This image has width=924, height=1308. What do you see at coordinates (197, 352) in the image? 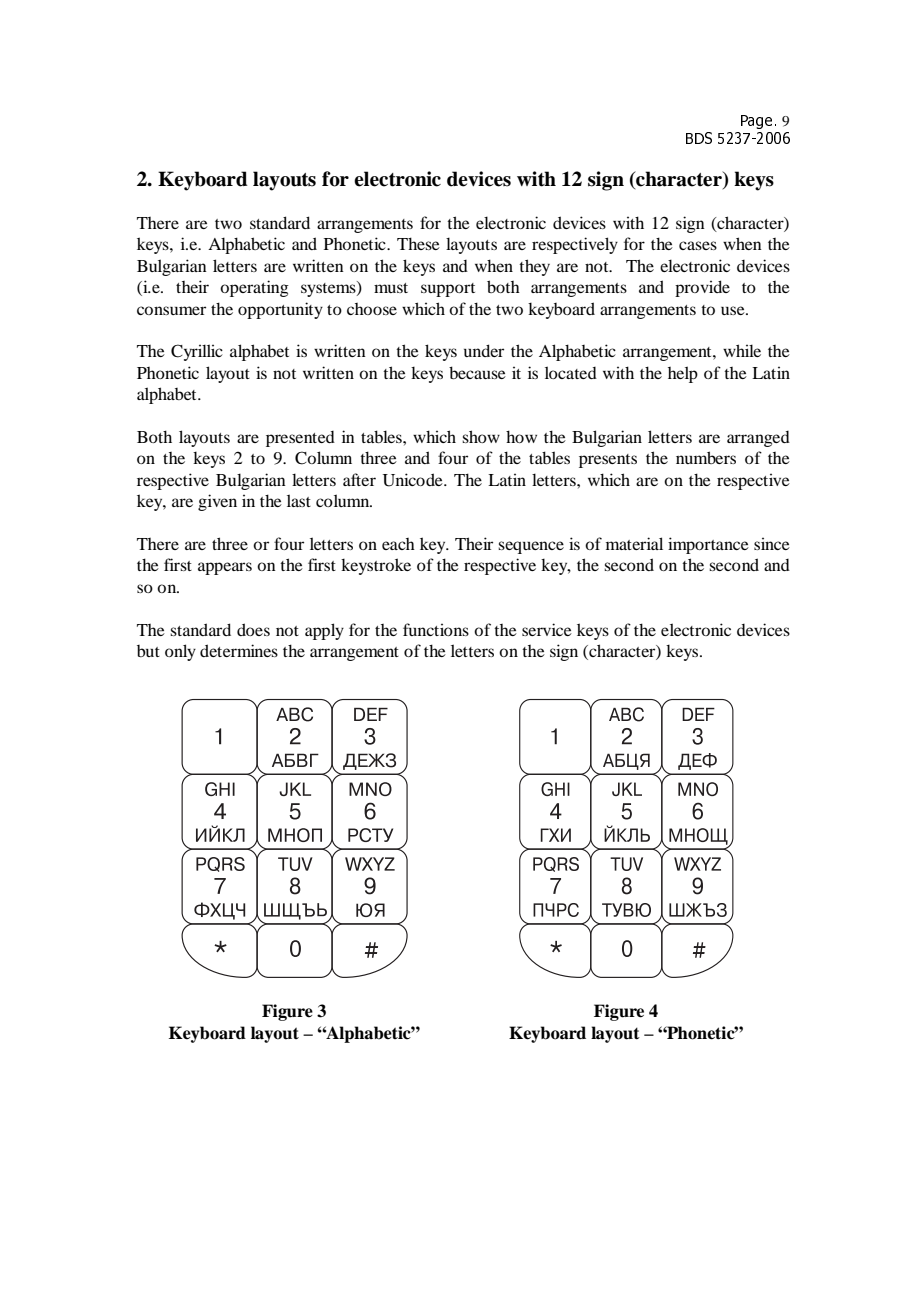
I see `Cyrillic` at bounding box center [197, 352].
